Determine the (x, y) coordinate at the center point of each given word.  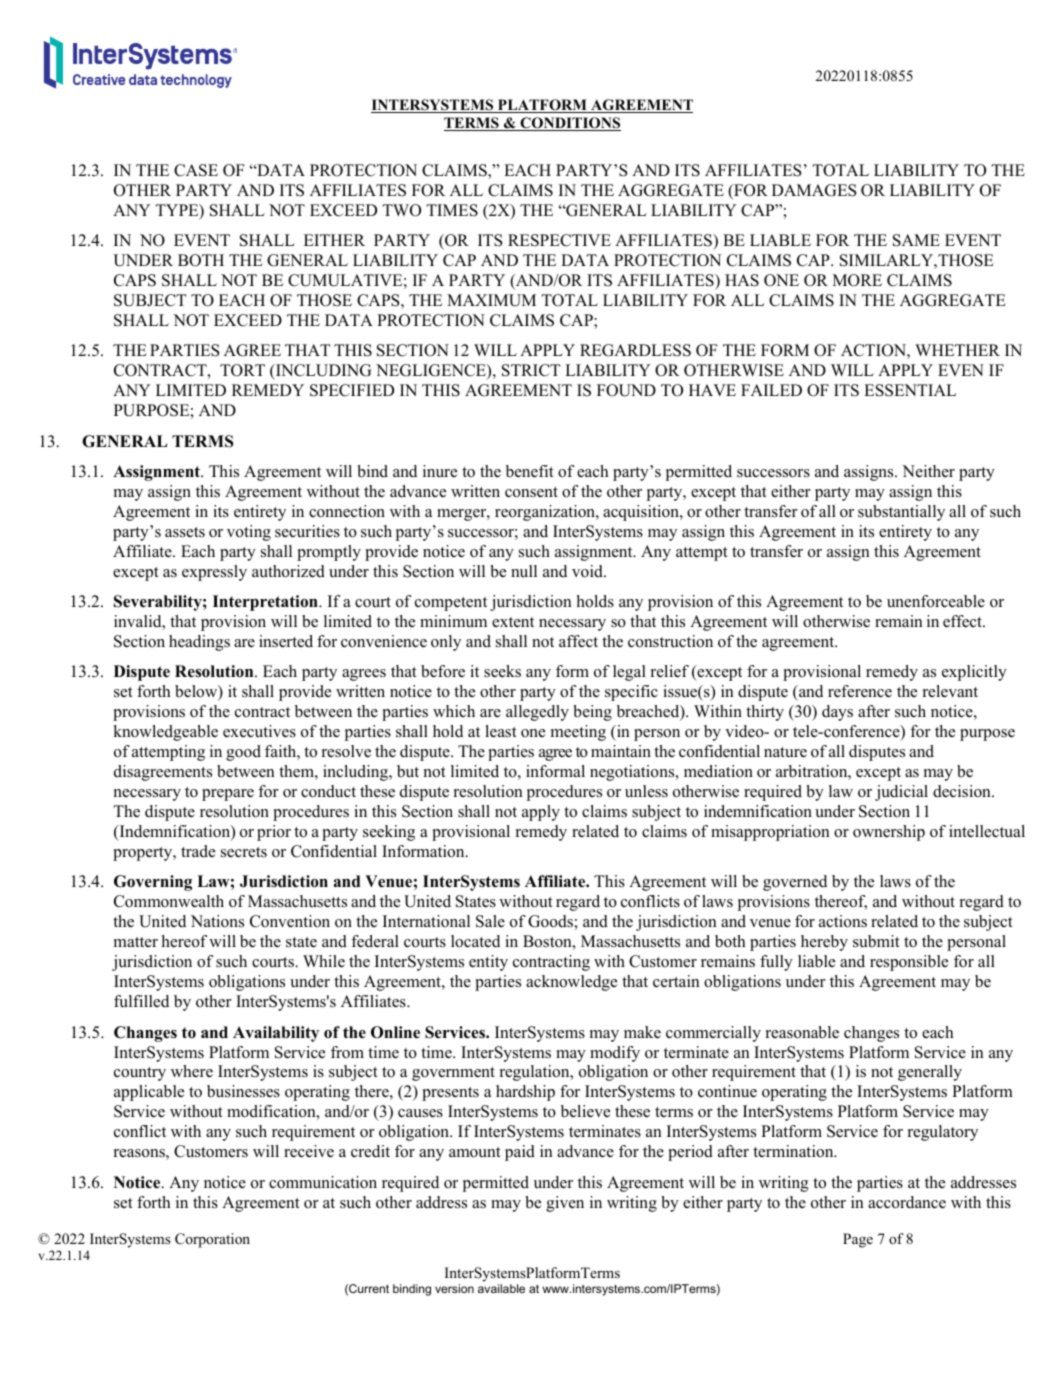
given (565, 1204)
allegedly (537, 713)
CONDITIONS (569, 124)
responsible (909, 963)
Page (858, 1240)
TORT (242, 370)
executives (259, 731)
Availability (276, 1034)
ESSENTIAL (910, 390)
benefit (530, 471)
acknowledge (571, 983)
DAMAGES (814, 190)
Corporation (212, 1240)
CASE (196, 170)
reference (860, 691)
